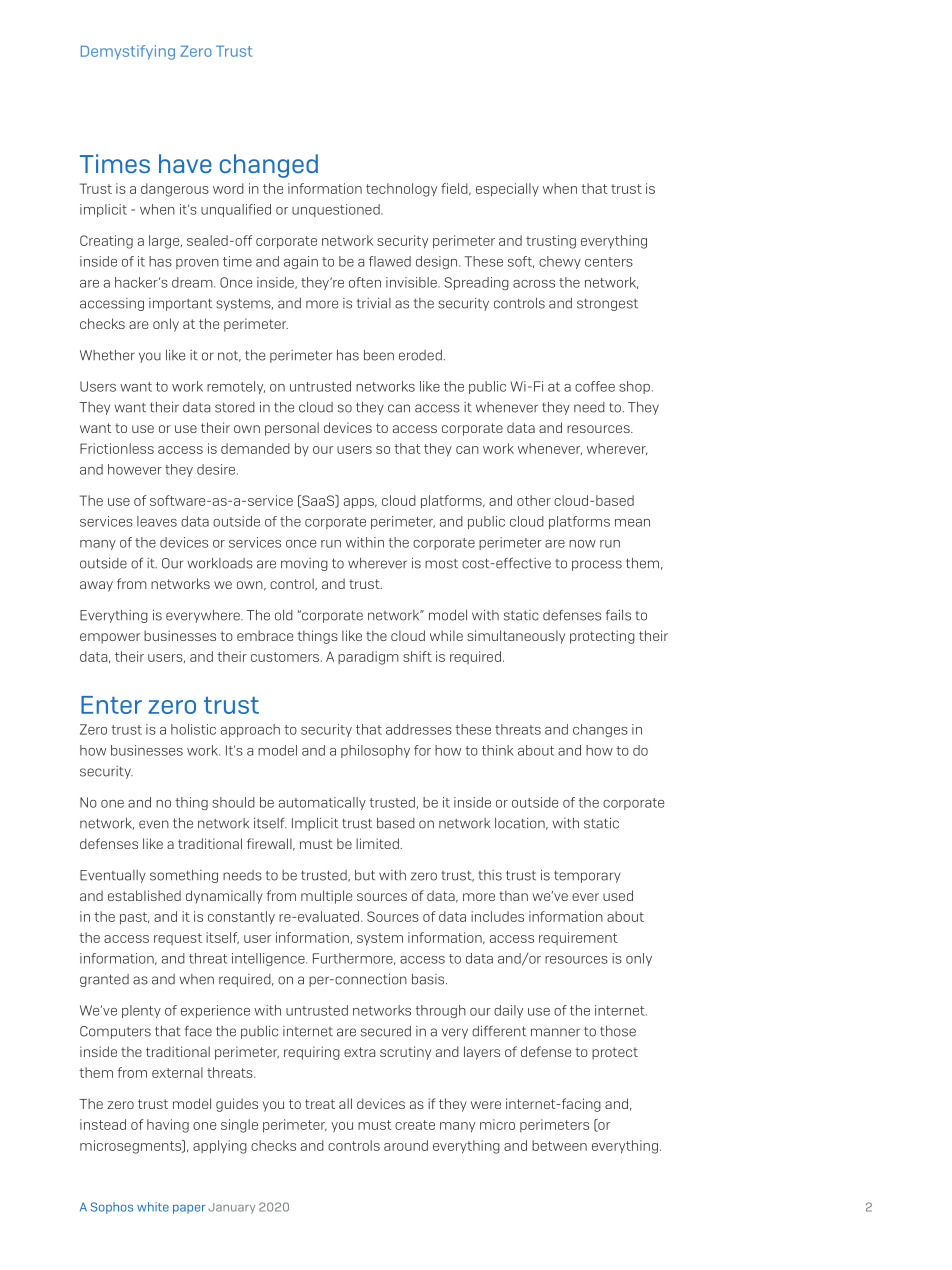 The width and height of the page is (952, 1270). I want to click on especially, so click(507, 190).
